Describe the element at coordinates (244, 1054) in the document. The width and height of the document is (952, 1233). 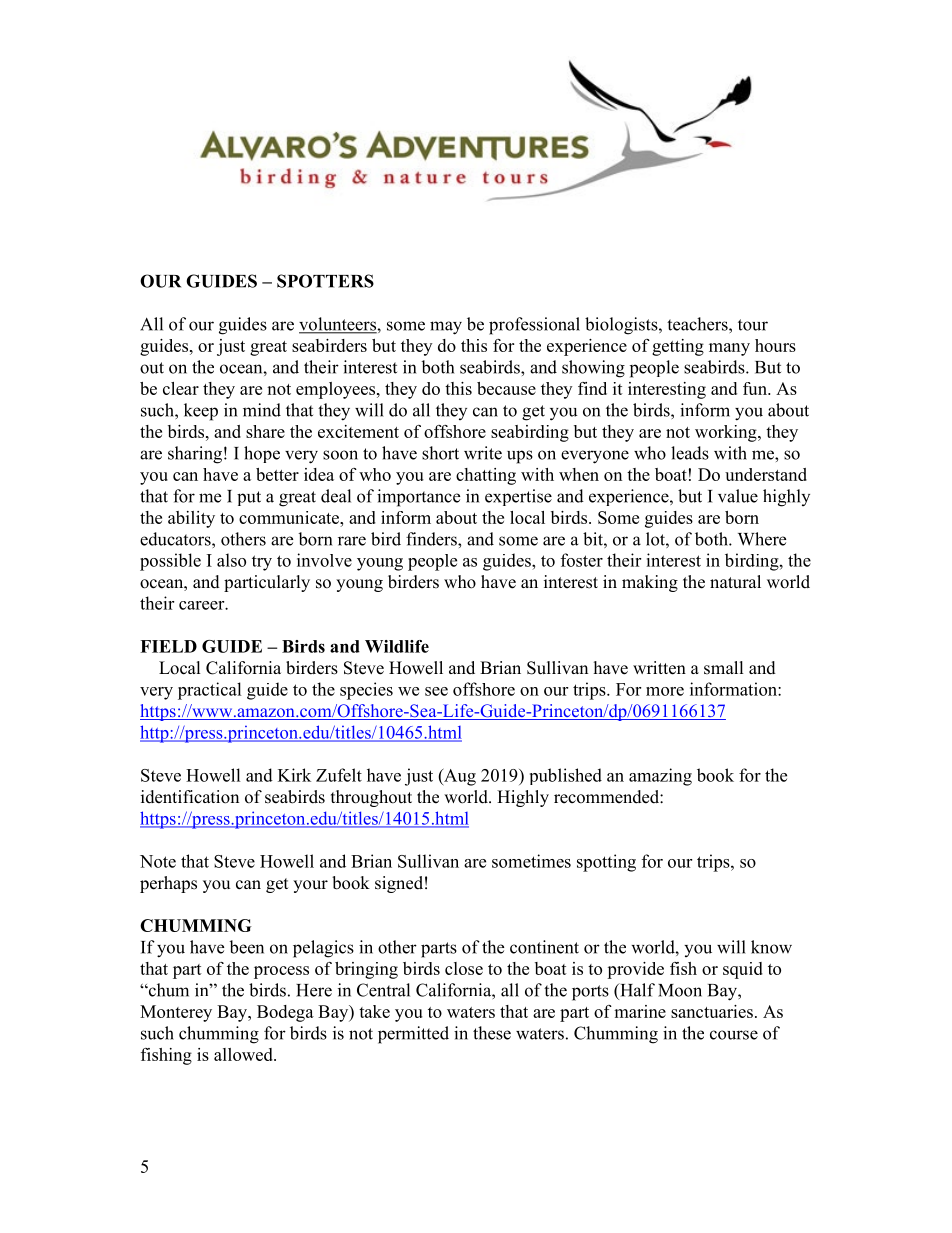
I see `allowed` at that location.
